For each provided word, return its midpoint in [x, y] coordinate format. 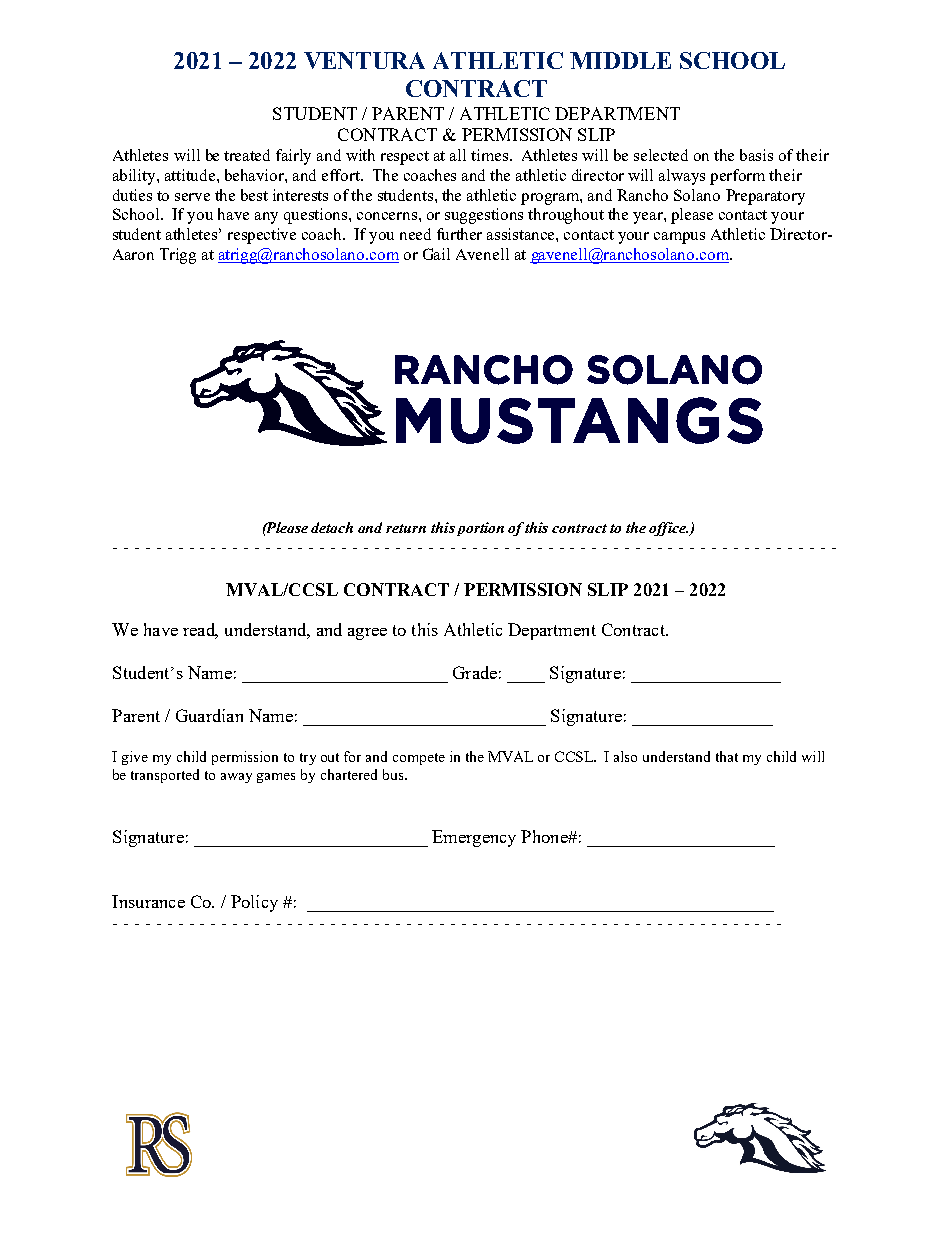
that [727, 756]
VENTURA [364, 60]
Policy [254, 903]
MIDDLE [620, 60]
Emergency [474, 838]
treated [247, 155]
